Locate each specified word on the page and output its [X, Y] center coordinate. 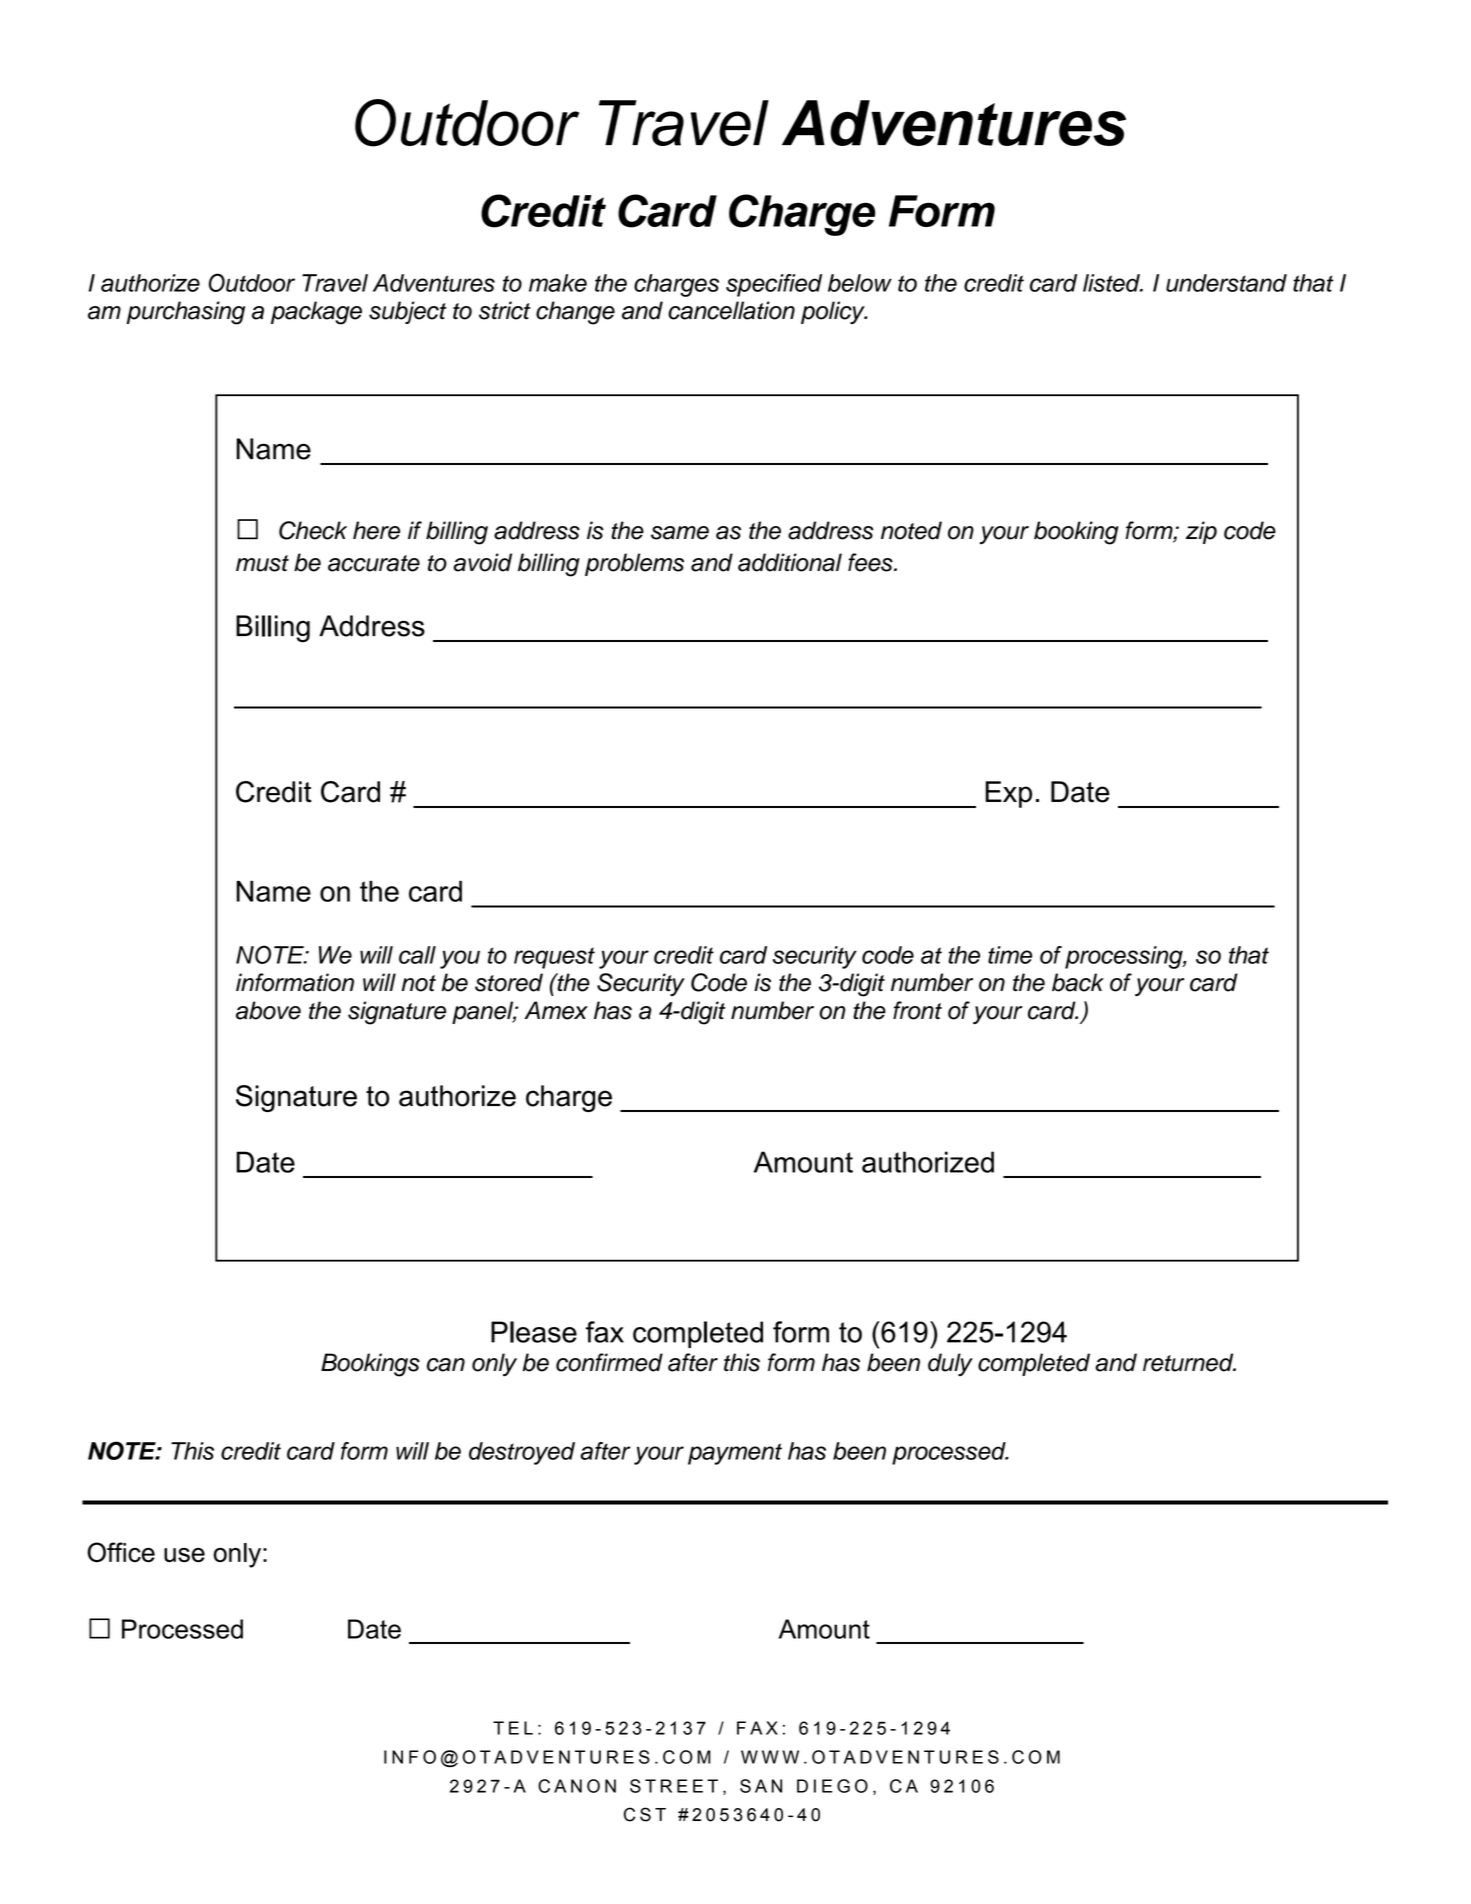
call [417, 955]
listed [1113, 283]
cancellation [731, 310]
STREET [674, 1786]
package [316, 313]
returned [1189, 1362]
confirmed [609, 1362]
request [554, 958]
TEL [513, 1728]
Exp [1008, 794]
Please [534, 1332]
